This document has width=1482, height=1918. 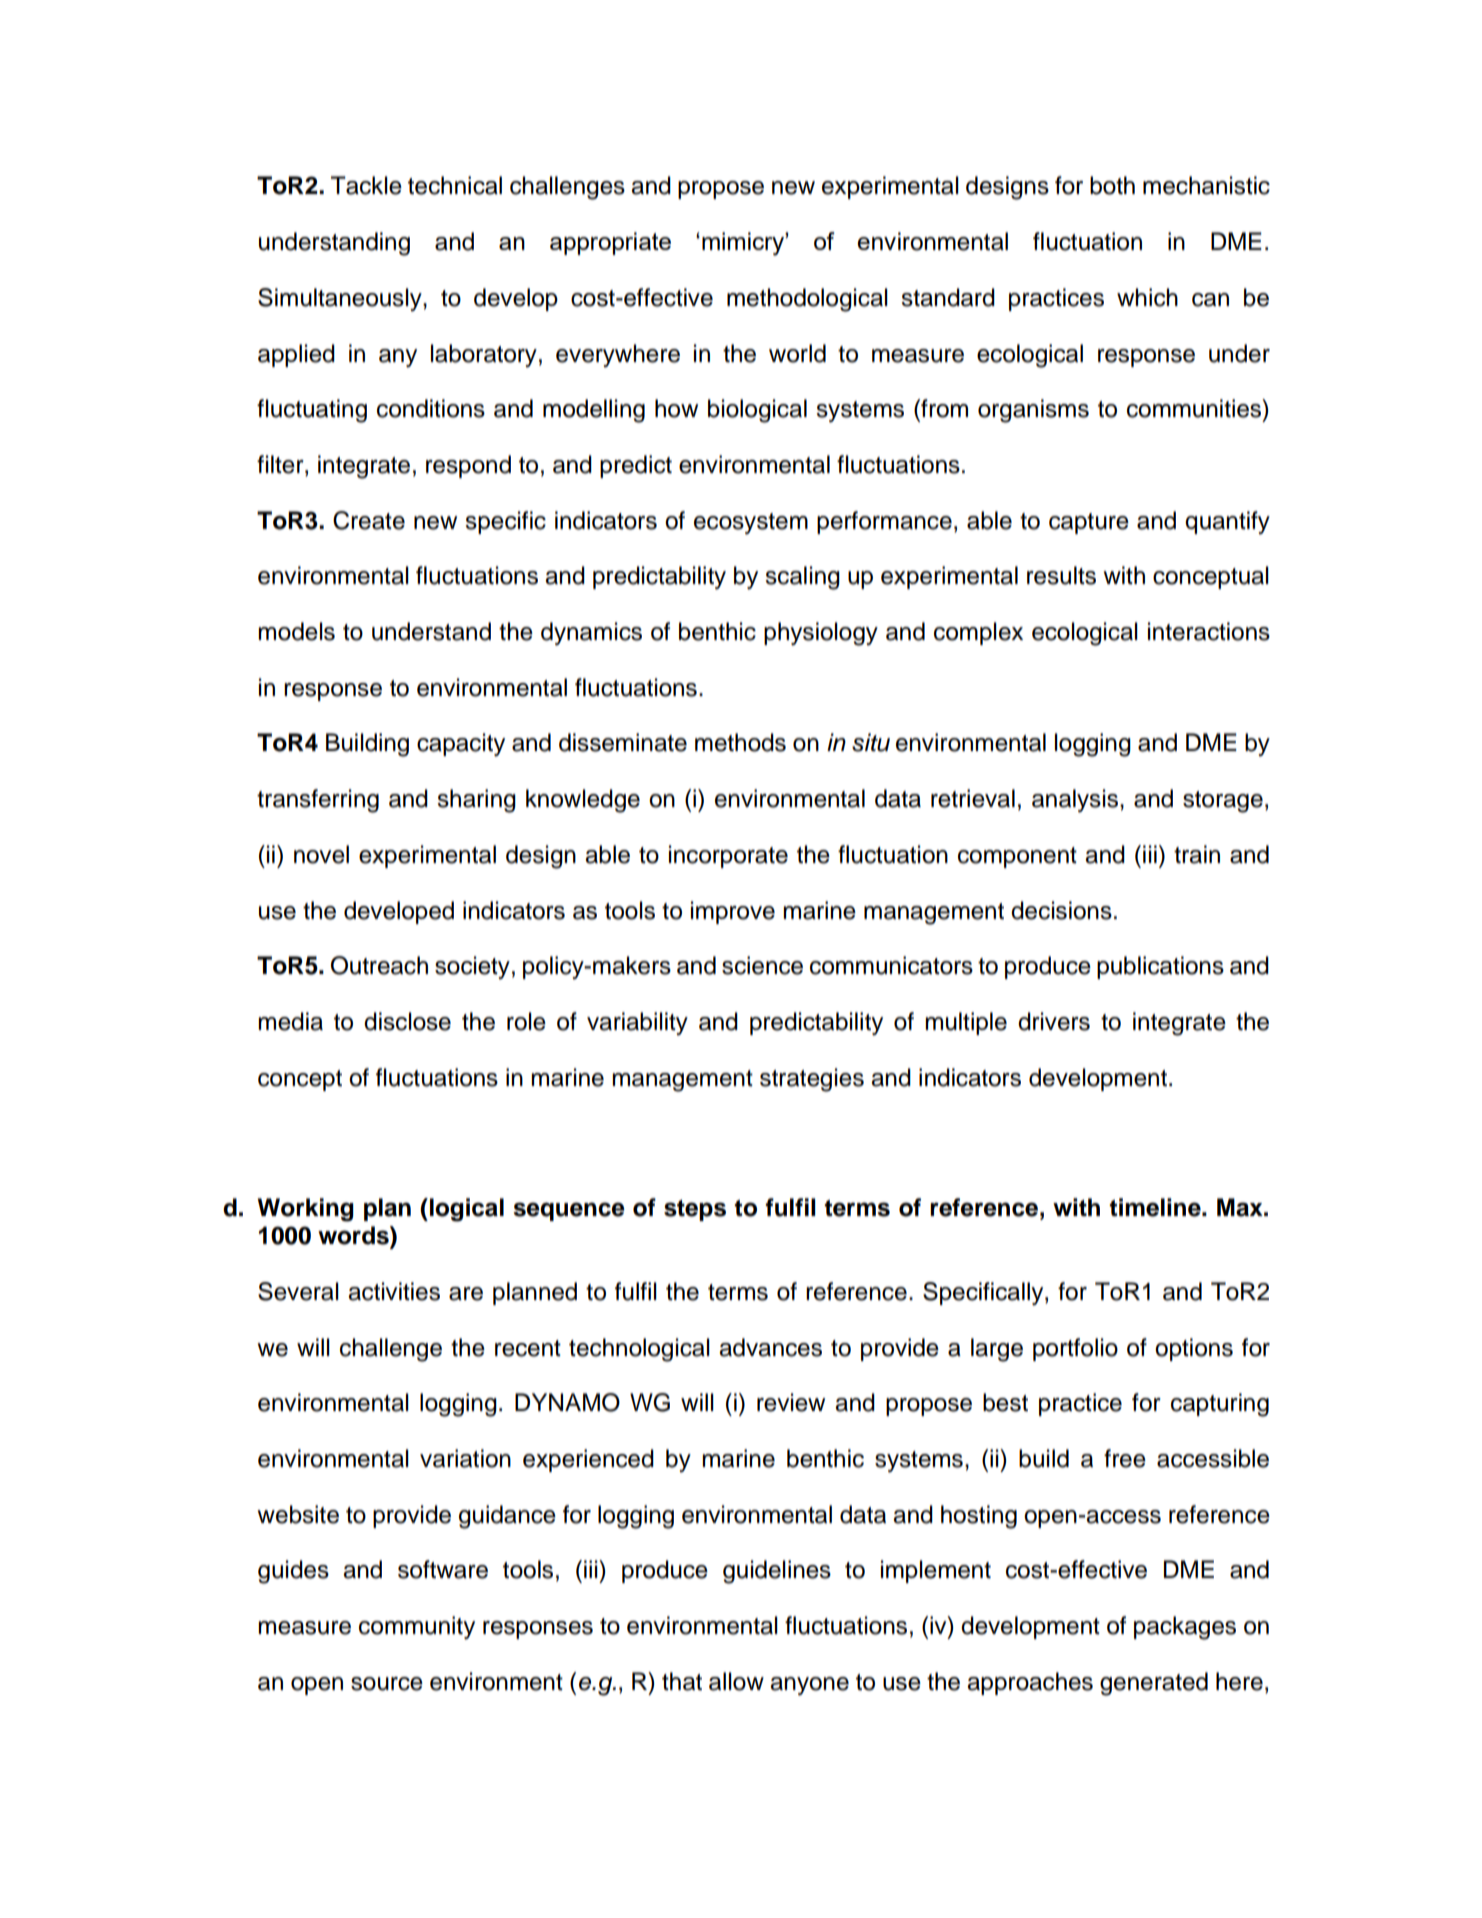 What do you see at coordinates (1112, 185) in the document?
I see `both` at bounding box center [1112, 185].
